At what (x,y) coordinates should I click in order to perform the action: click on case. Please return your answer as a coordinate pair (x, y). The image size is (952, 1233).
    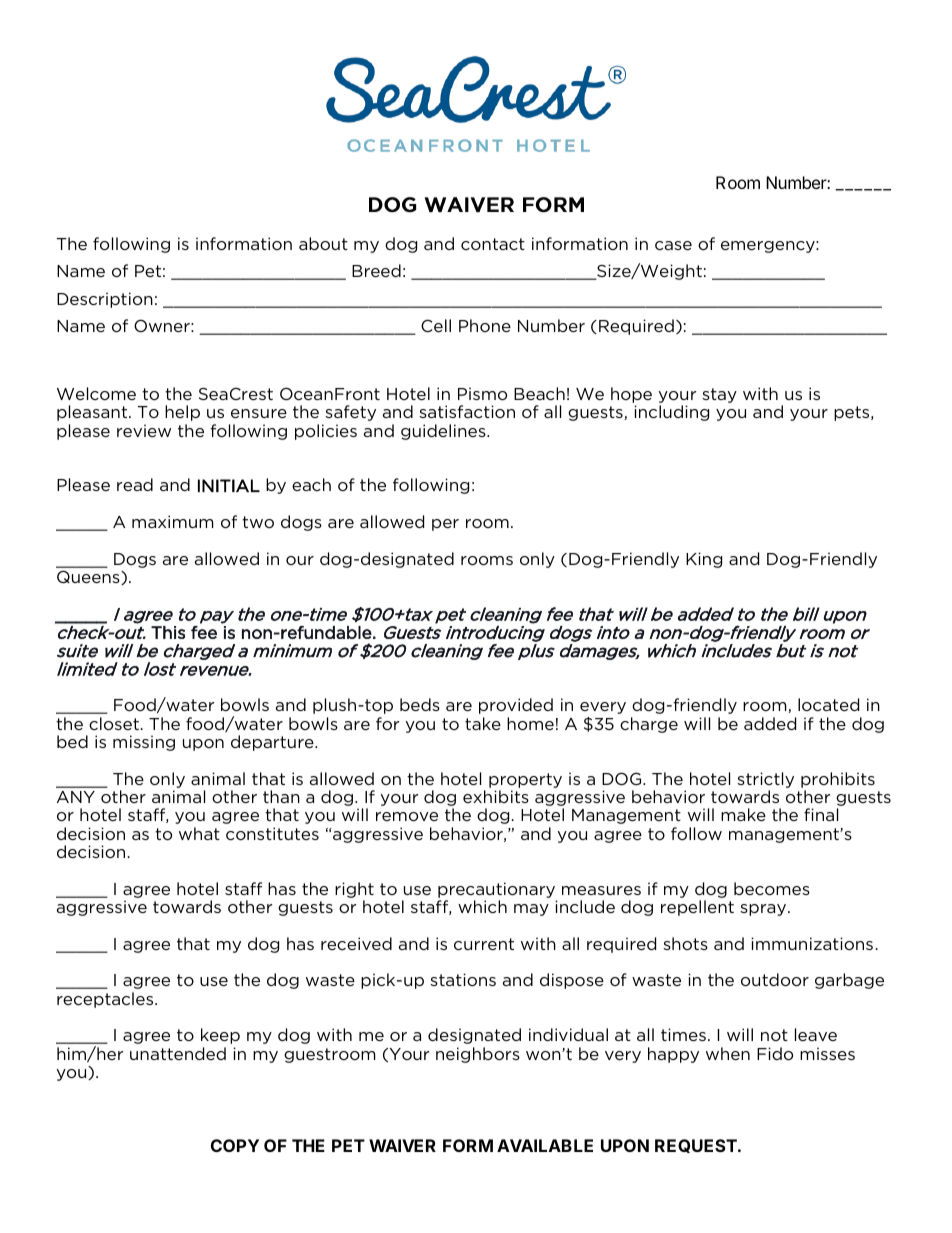
    Looking at the image, I should click on (673, 245).
